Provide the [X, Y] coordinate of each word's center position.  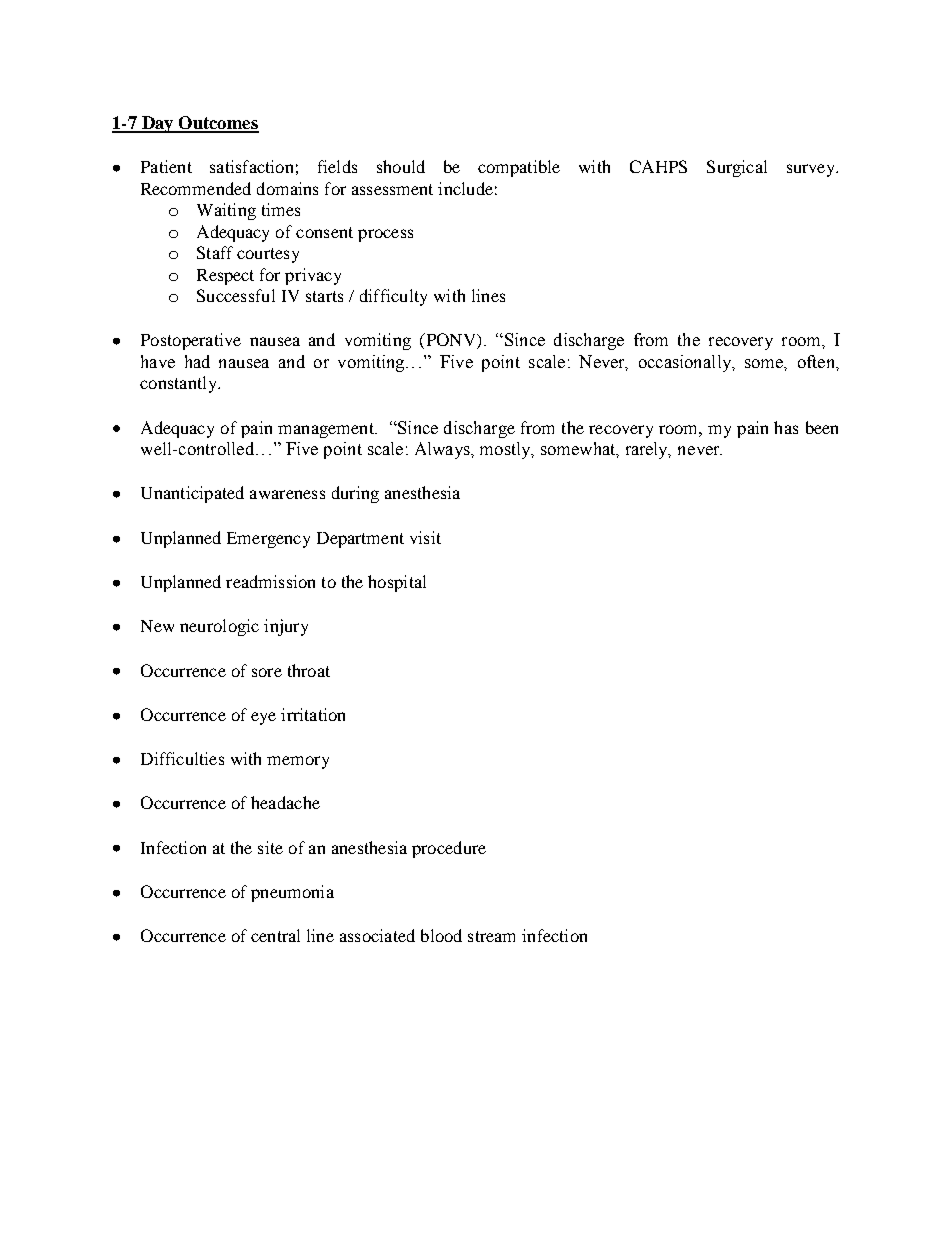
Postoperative [191, 341]
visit [425, 537]
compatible [519, 168]
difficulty [393, 297]
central [275, 935]
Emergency [268, 540]
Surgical [737, 168]
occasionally [686, 363]
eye [263, 718]
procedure [449, 849]
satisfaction [251, 166]
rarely [648, 450]
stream [491, 936]
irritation [313, 714]
